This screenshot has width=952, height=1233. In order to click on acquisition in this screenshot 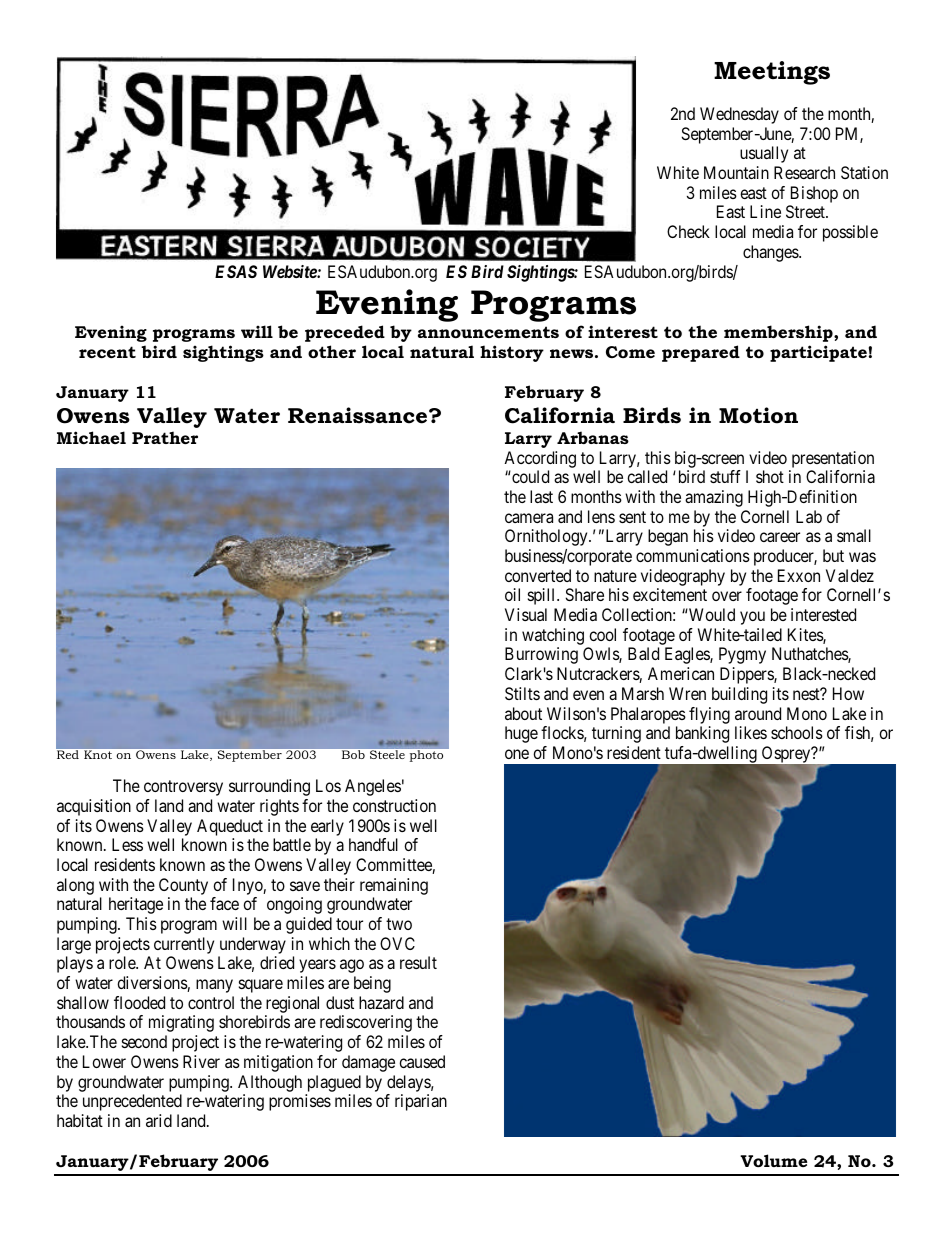, I will do `click(94, 807)`.
